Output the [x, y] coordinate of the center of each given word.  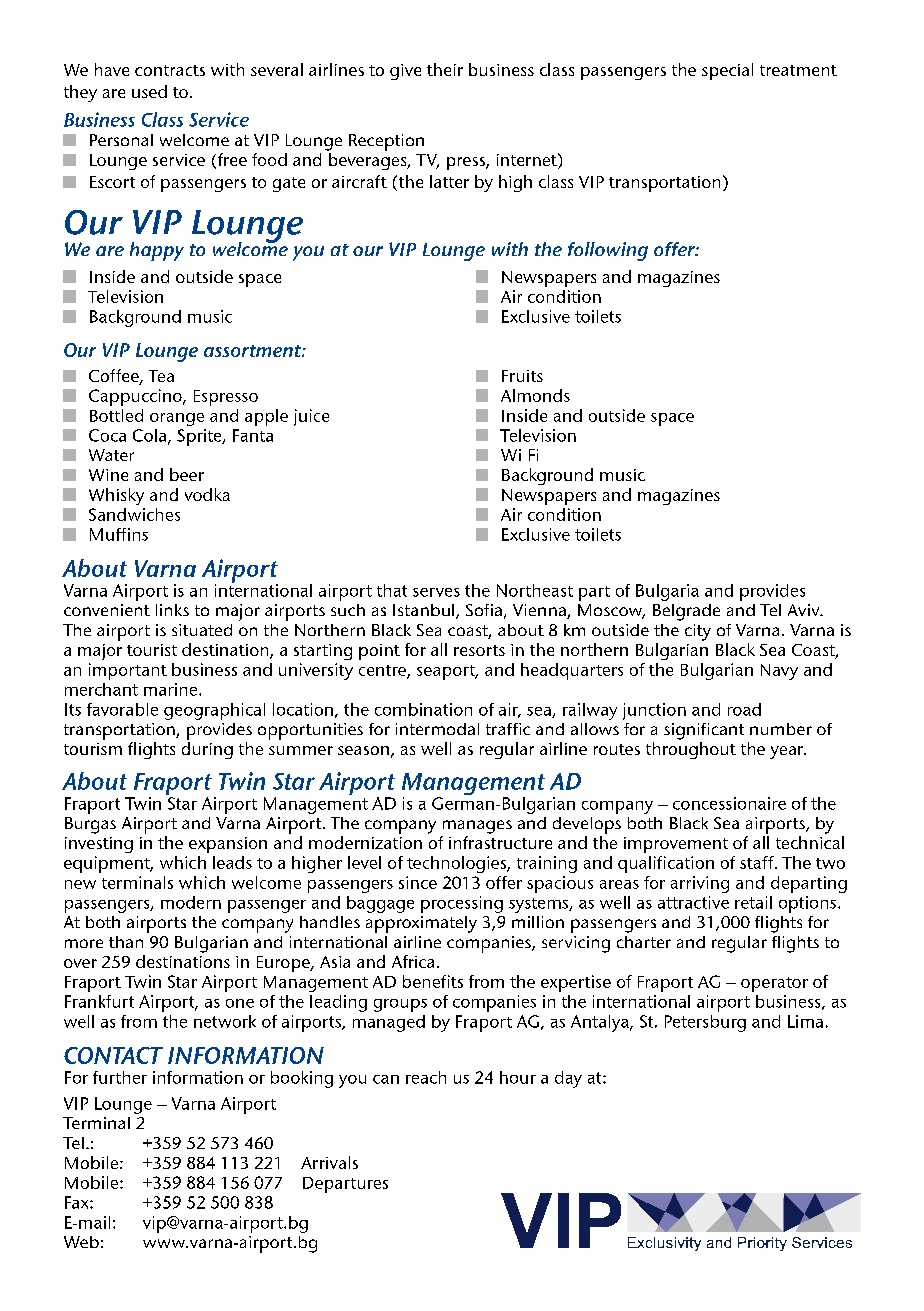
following [608, 251]
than [126, 942]
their [445, 69]
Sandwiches [134, 514]
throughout [691, 750]
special [727, 71]
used [149, 91]
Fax [78, 1202]
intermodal [437, 729]
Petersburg [705, 1023]
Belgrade [686, 612]
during [207, 750]
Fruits [522, 376]
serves [436, 592]
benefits [433, 981]
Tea [161, 376]
